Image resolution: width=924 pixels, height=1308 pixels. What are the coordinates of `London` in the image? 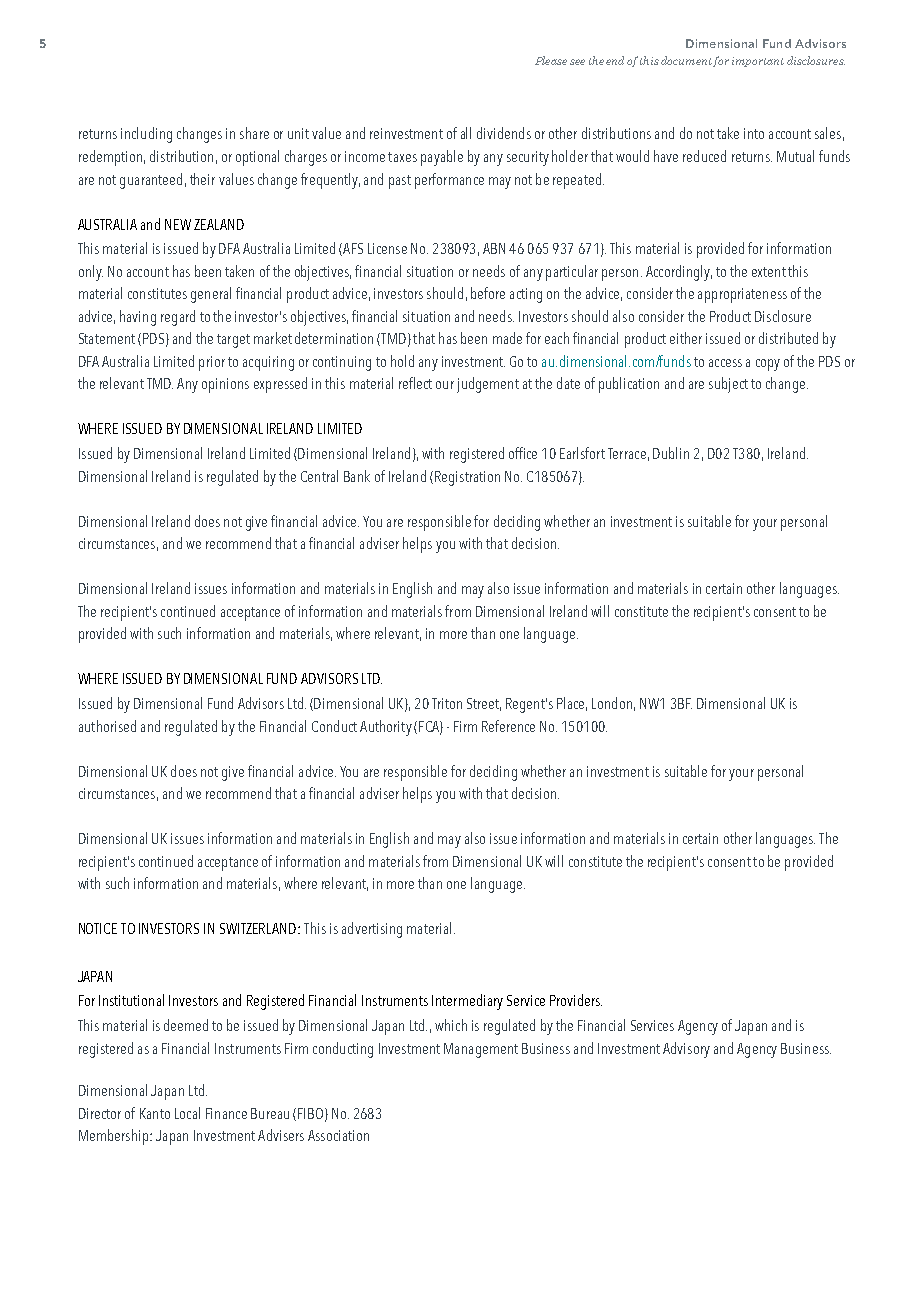 It's located at (612, 703).
